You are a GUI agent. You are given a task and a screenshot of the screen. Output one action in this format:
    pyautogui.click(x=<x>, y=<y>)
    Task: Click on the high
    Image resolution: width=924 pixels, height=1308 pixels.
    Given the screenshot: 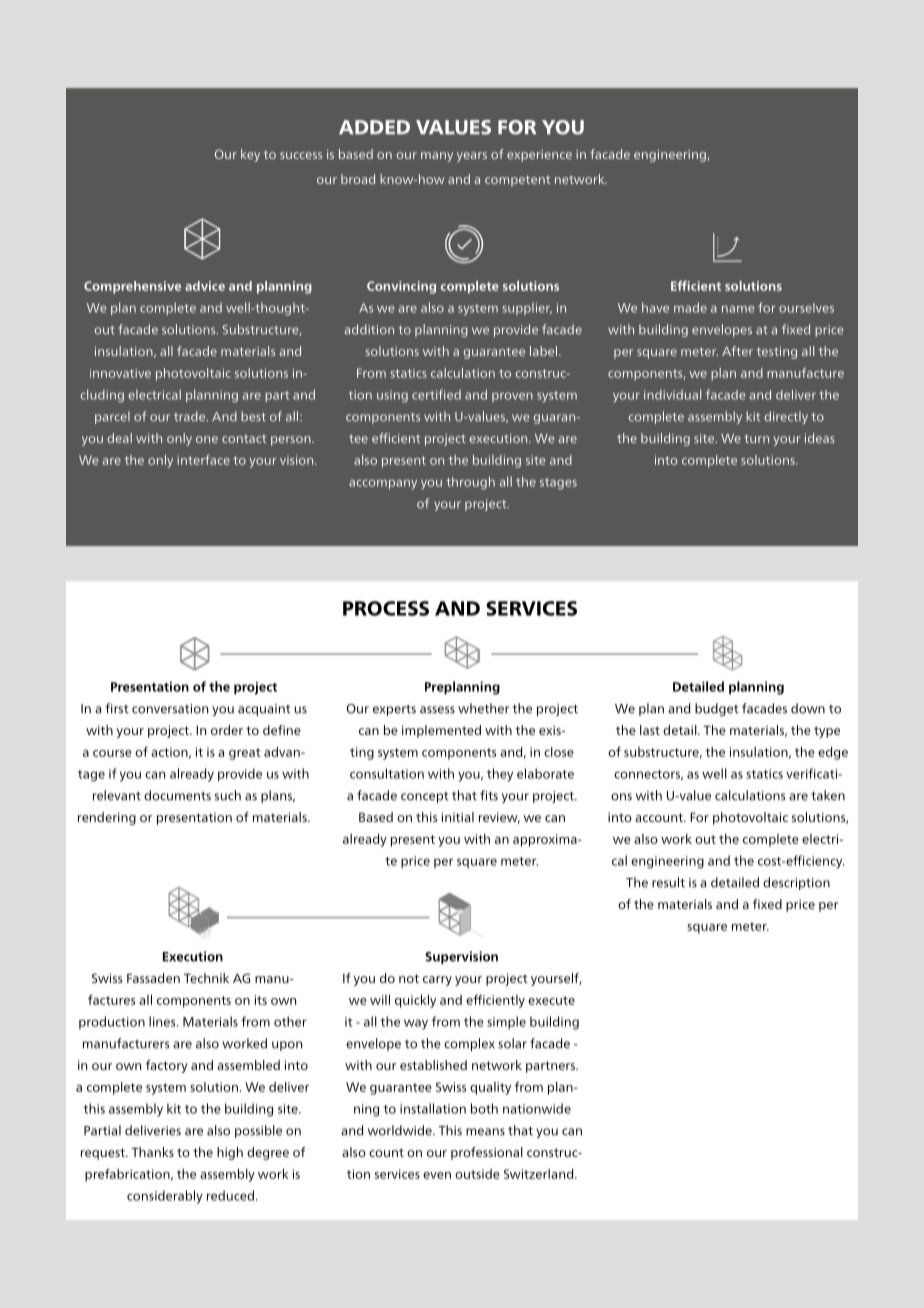 What is the action you would take?
    pyautogui.click(x=230, y=1153)
